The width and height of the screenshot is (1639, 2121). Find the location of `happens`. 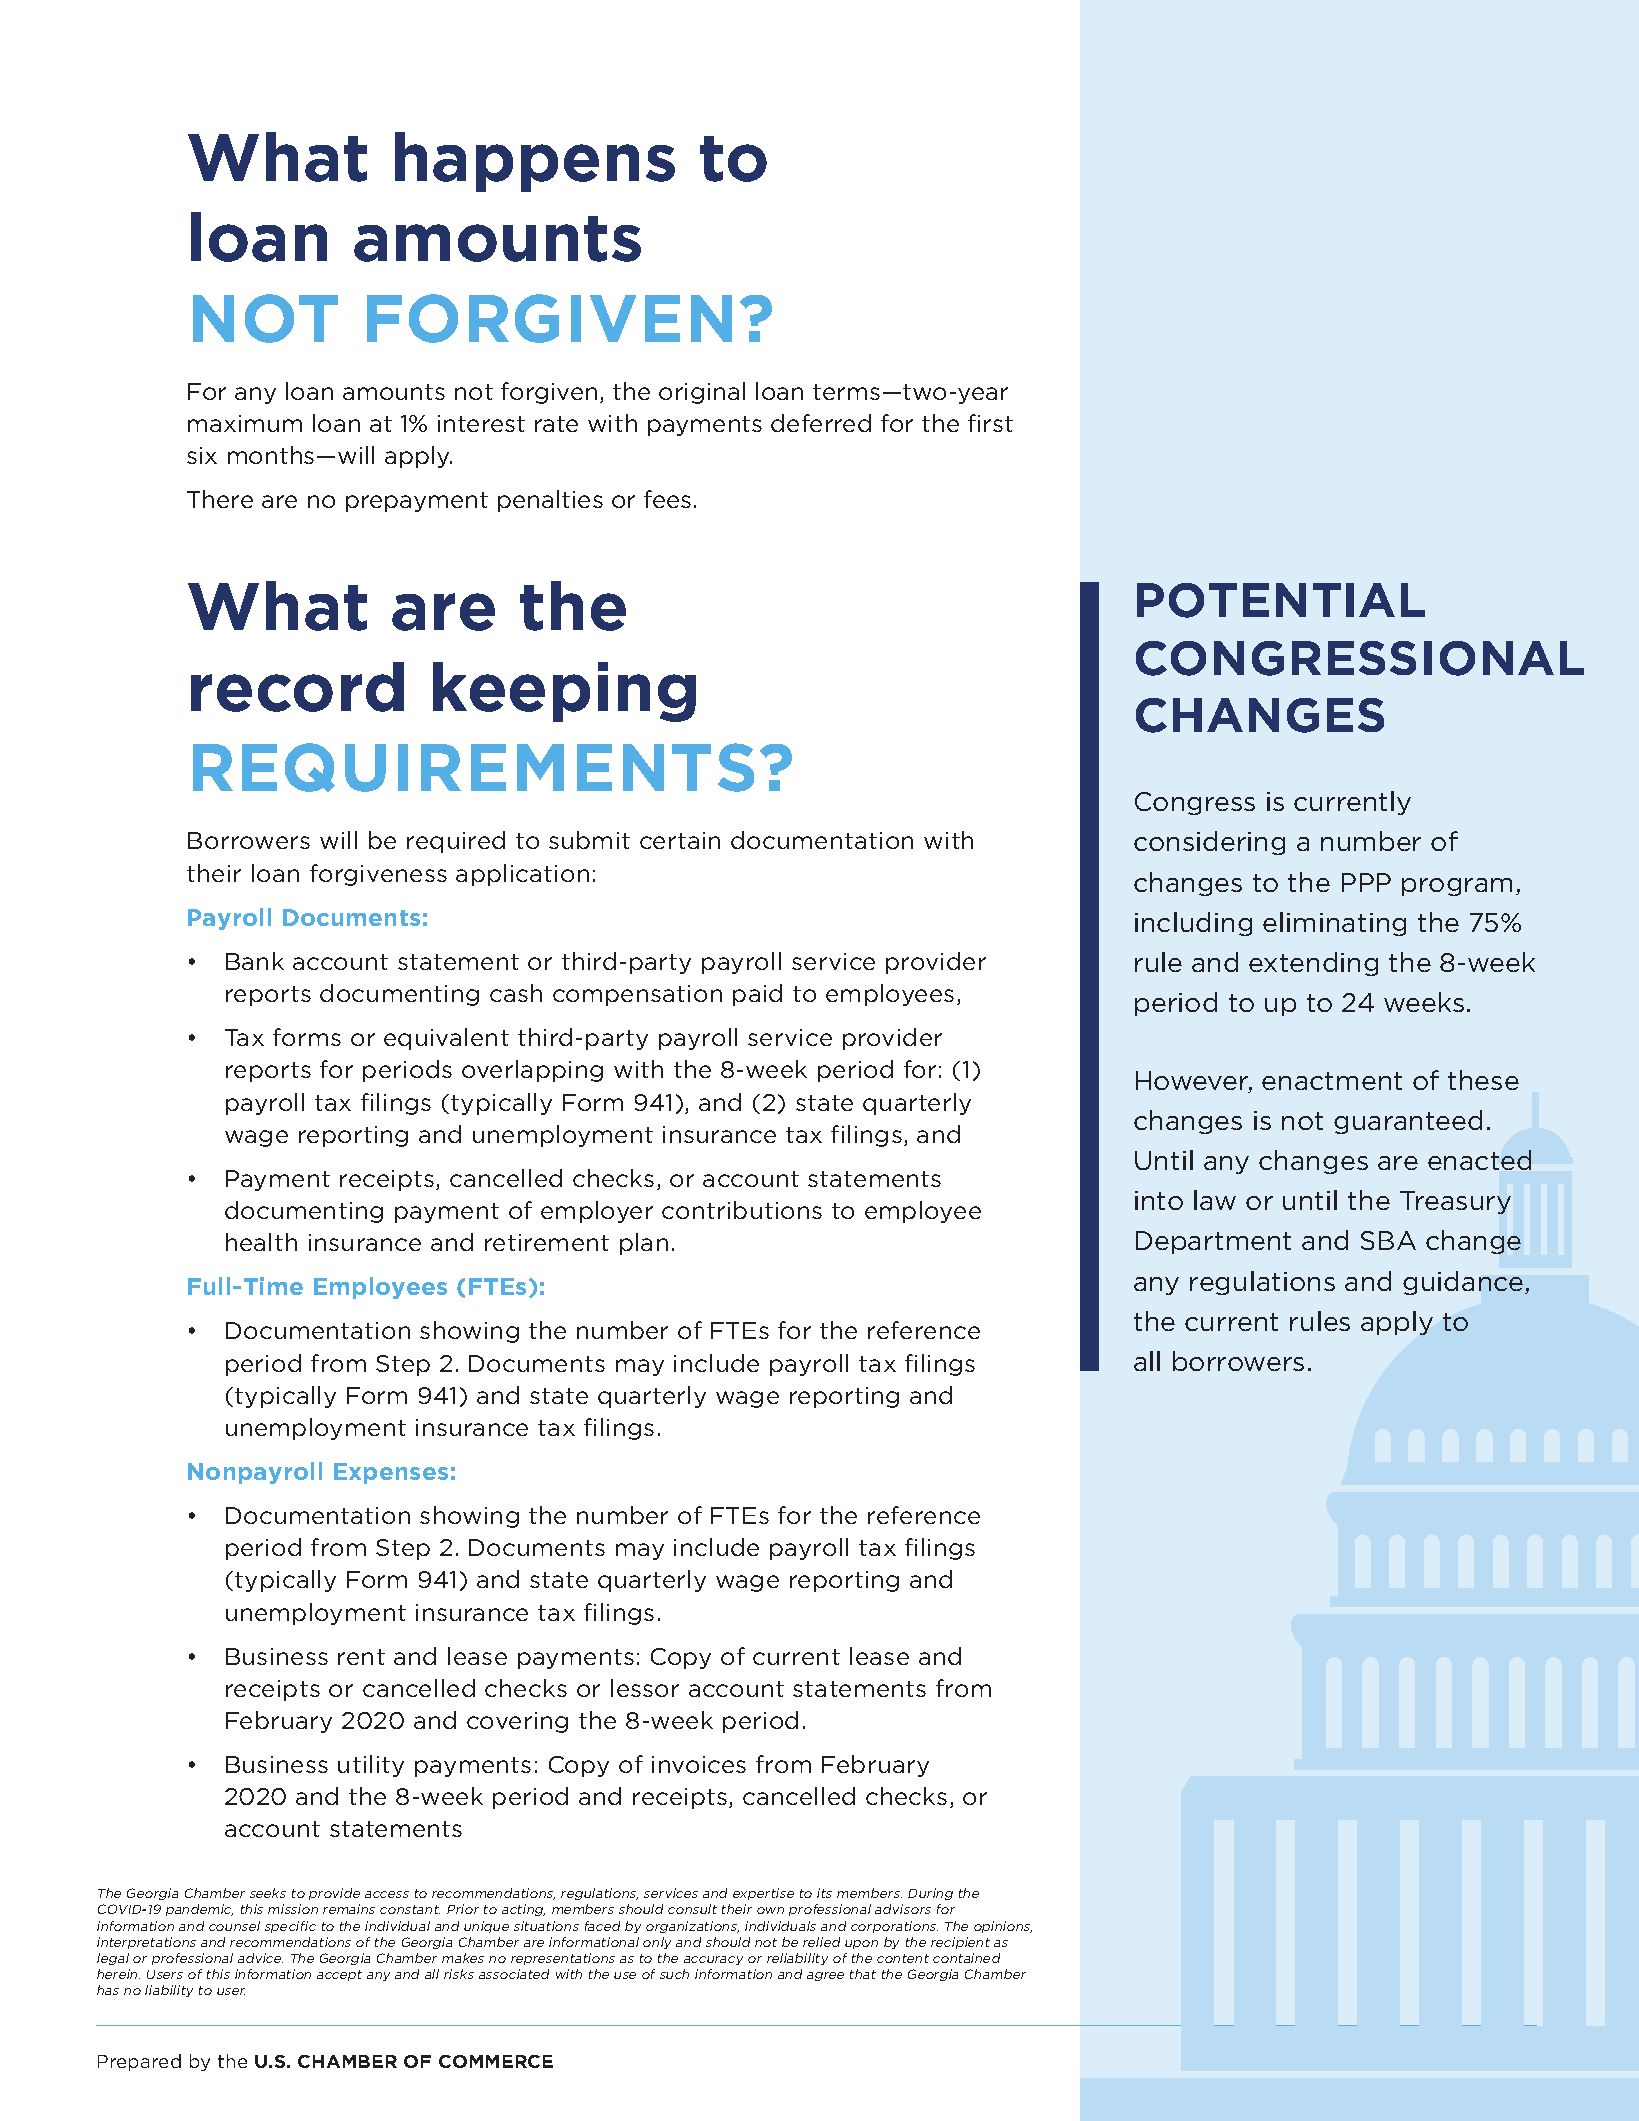

happens is located at coordinates (535, 162).
